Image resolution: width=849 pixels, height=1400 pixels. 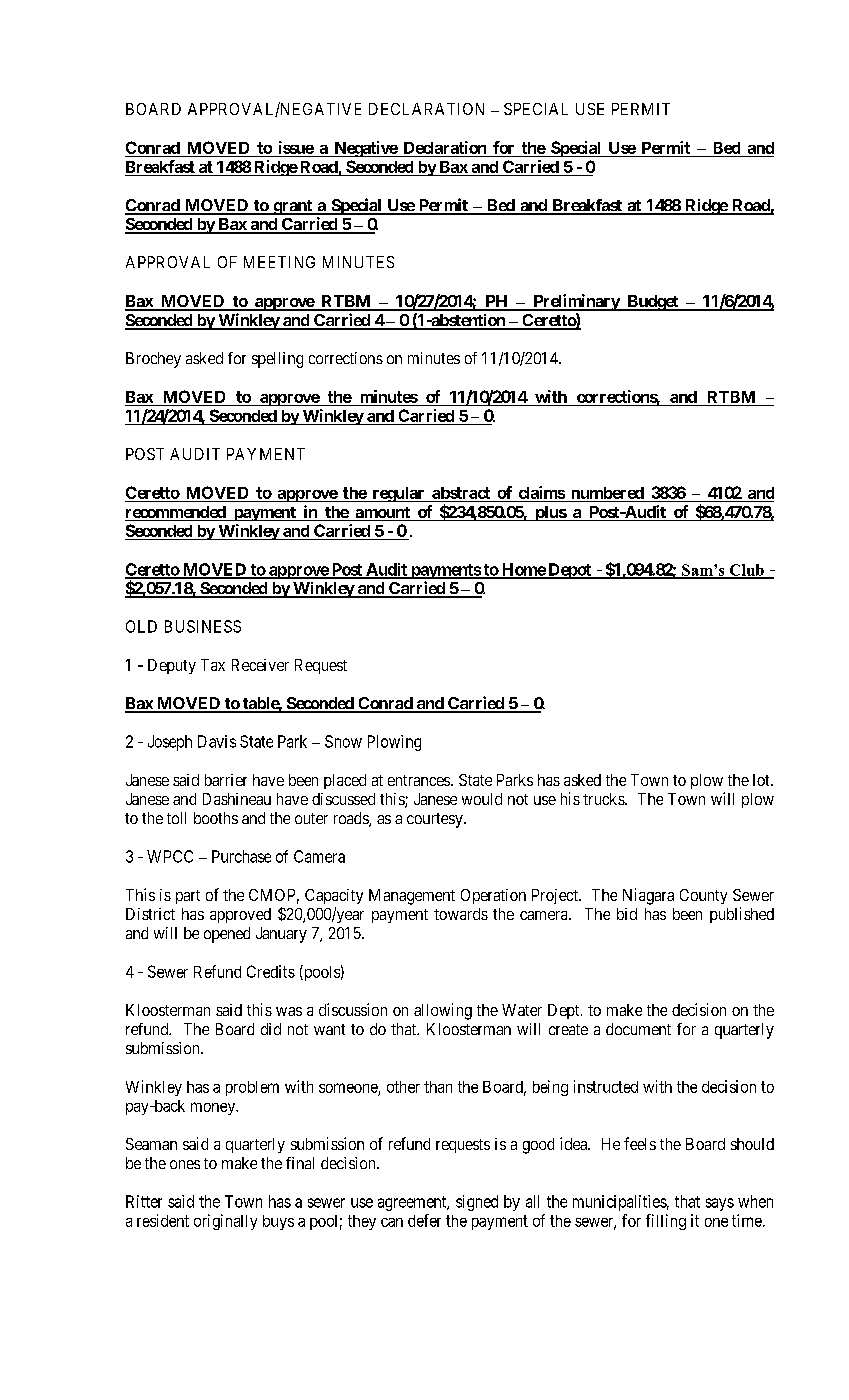 I want to click on abstract, so click(x=461, y=493).
